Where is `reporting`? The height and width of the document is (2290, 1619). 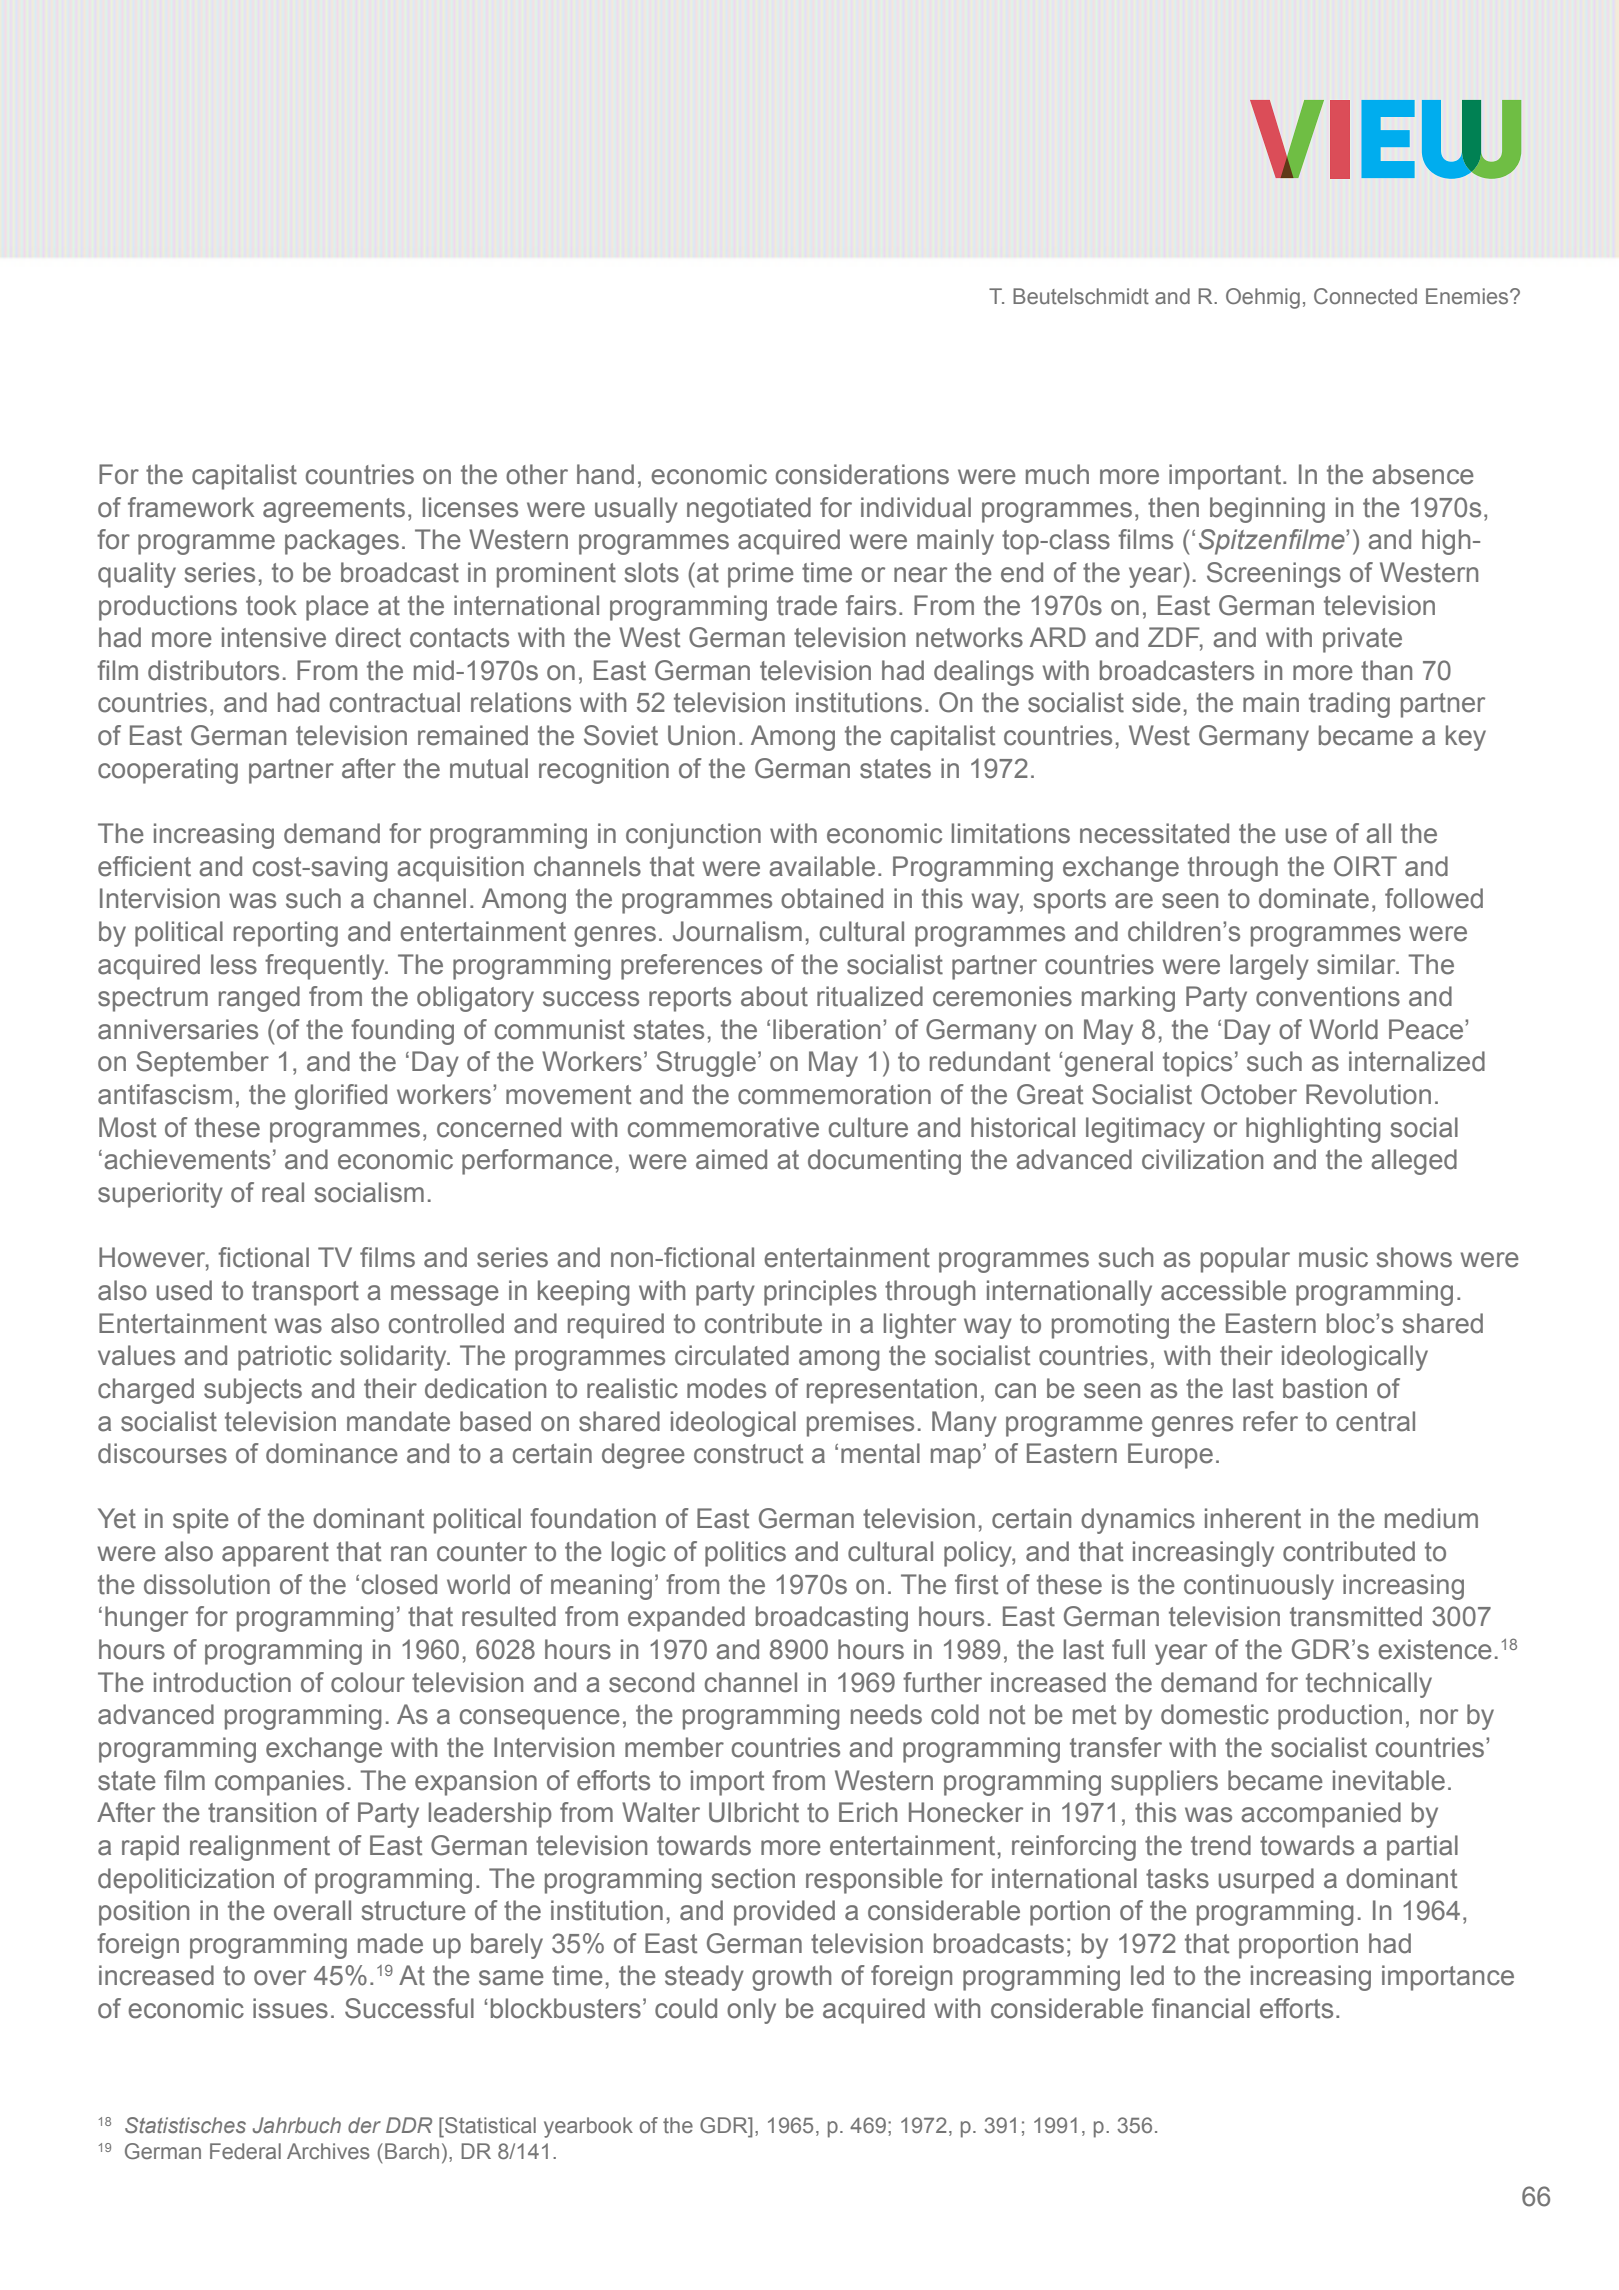 reporting is located at coordinates (286, 934).
